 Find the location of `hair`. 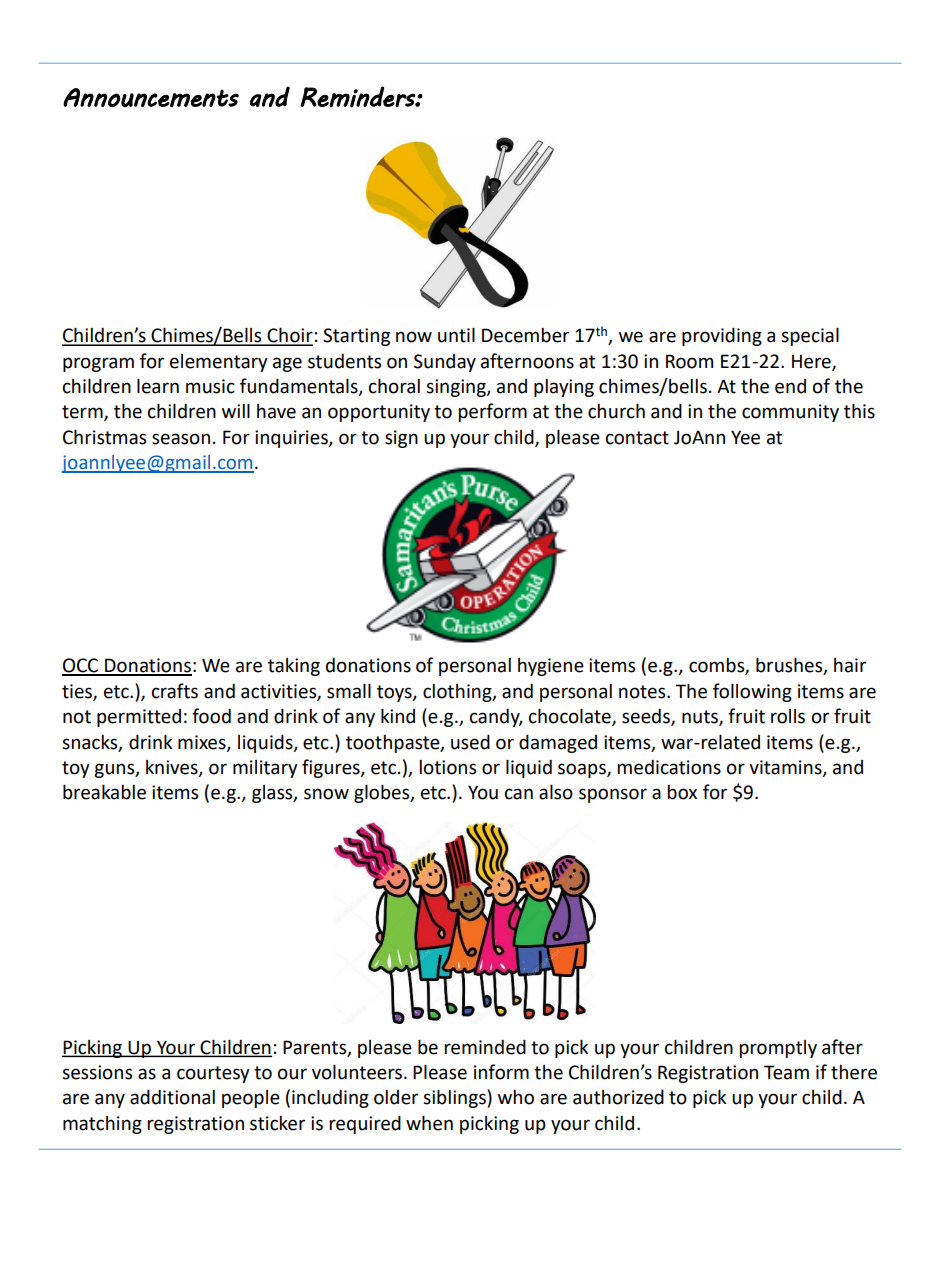

hair is located at coordinates (850, 665).
